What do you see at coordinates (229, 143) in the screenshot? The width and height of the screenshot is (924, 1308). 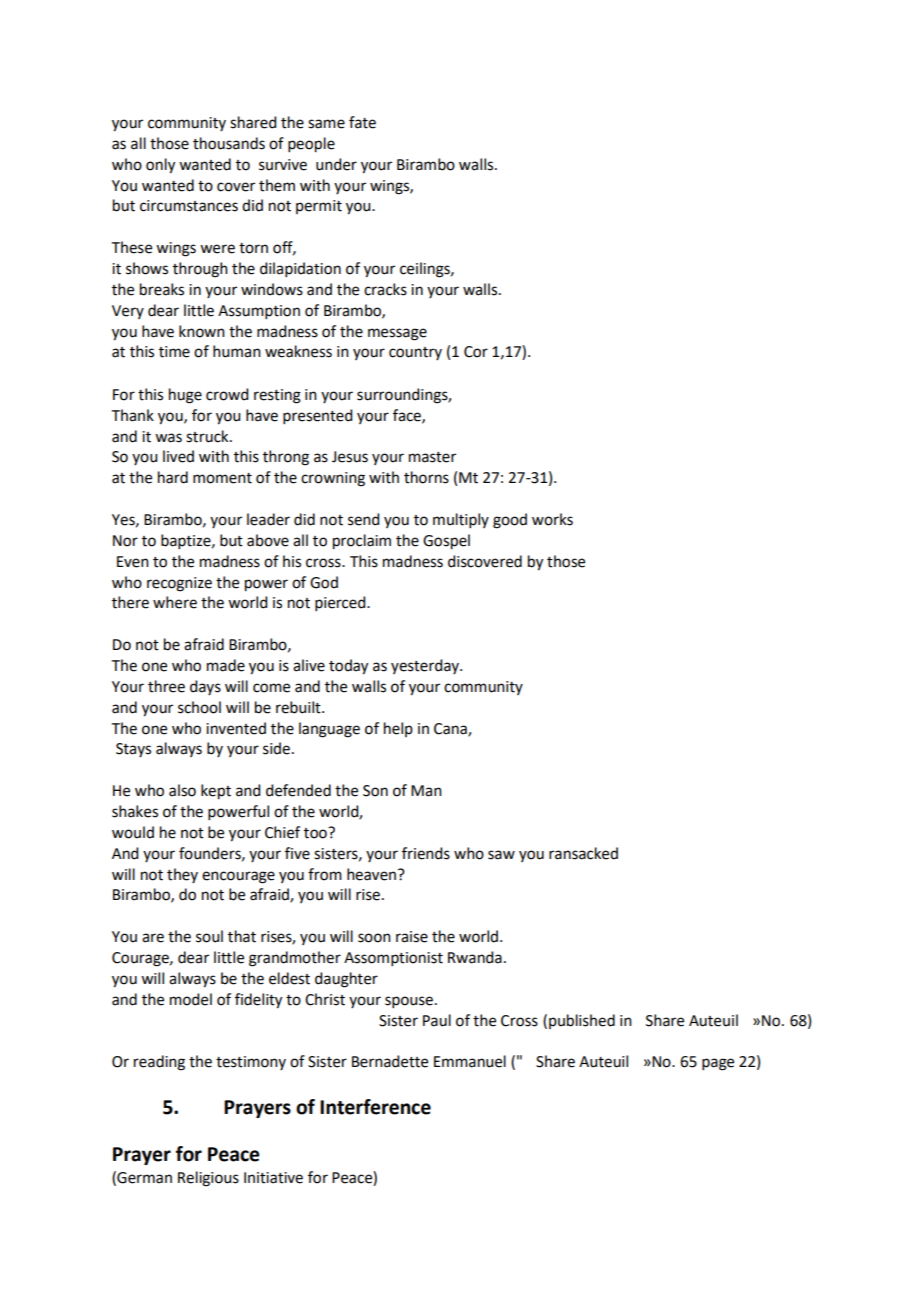 I see `thousands` at bounding box center [229, 143].
